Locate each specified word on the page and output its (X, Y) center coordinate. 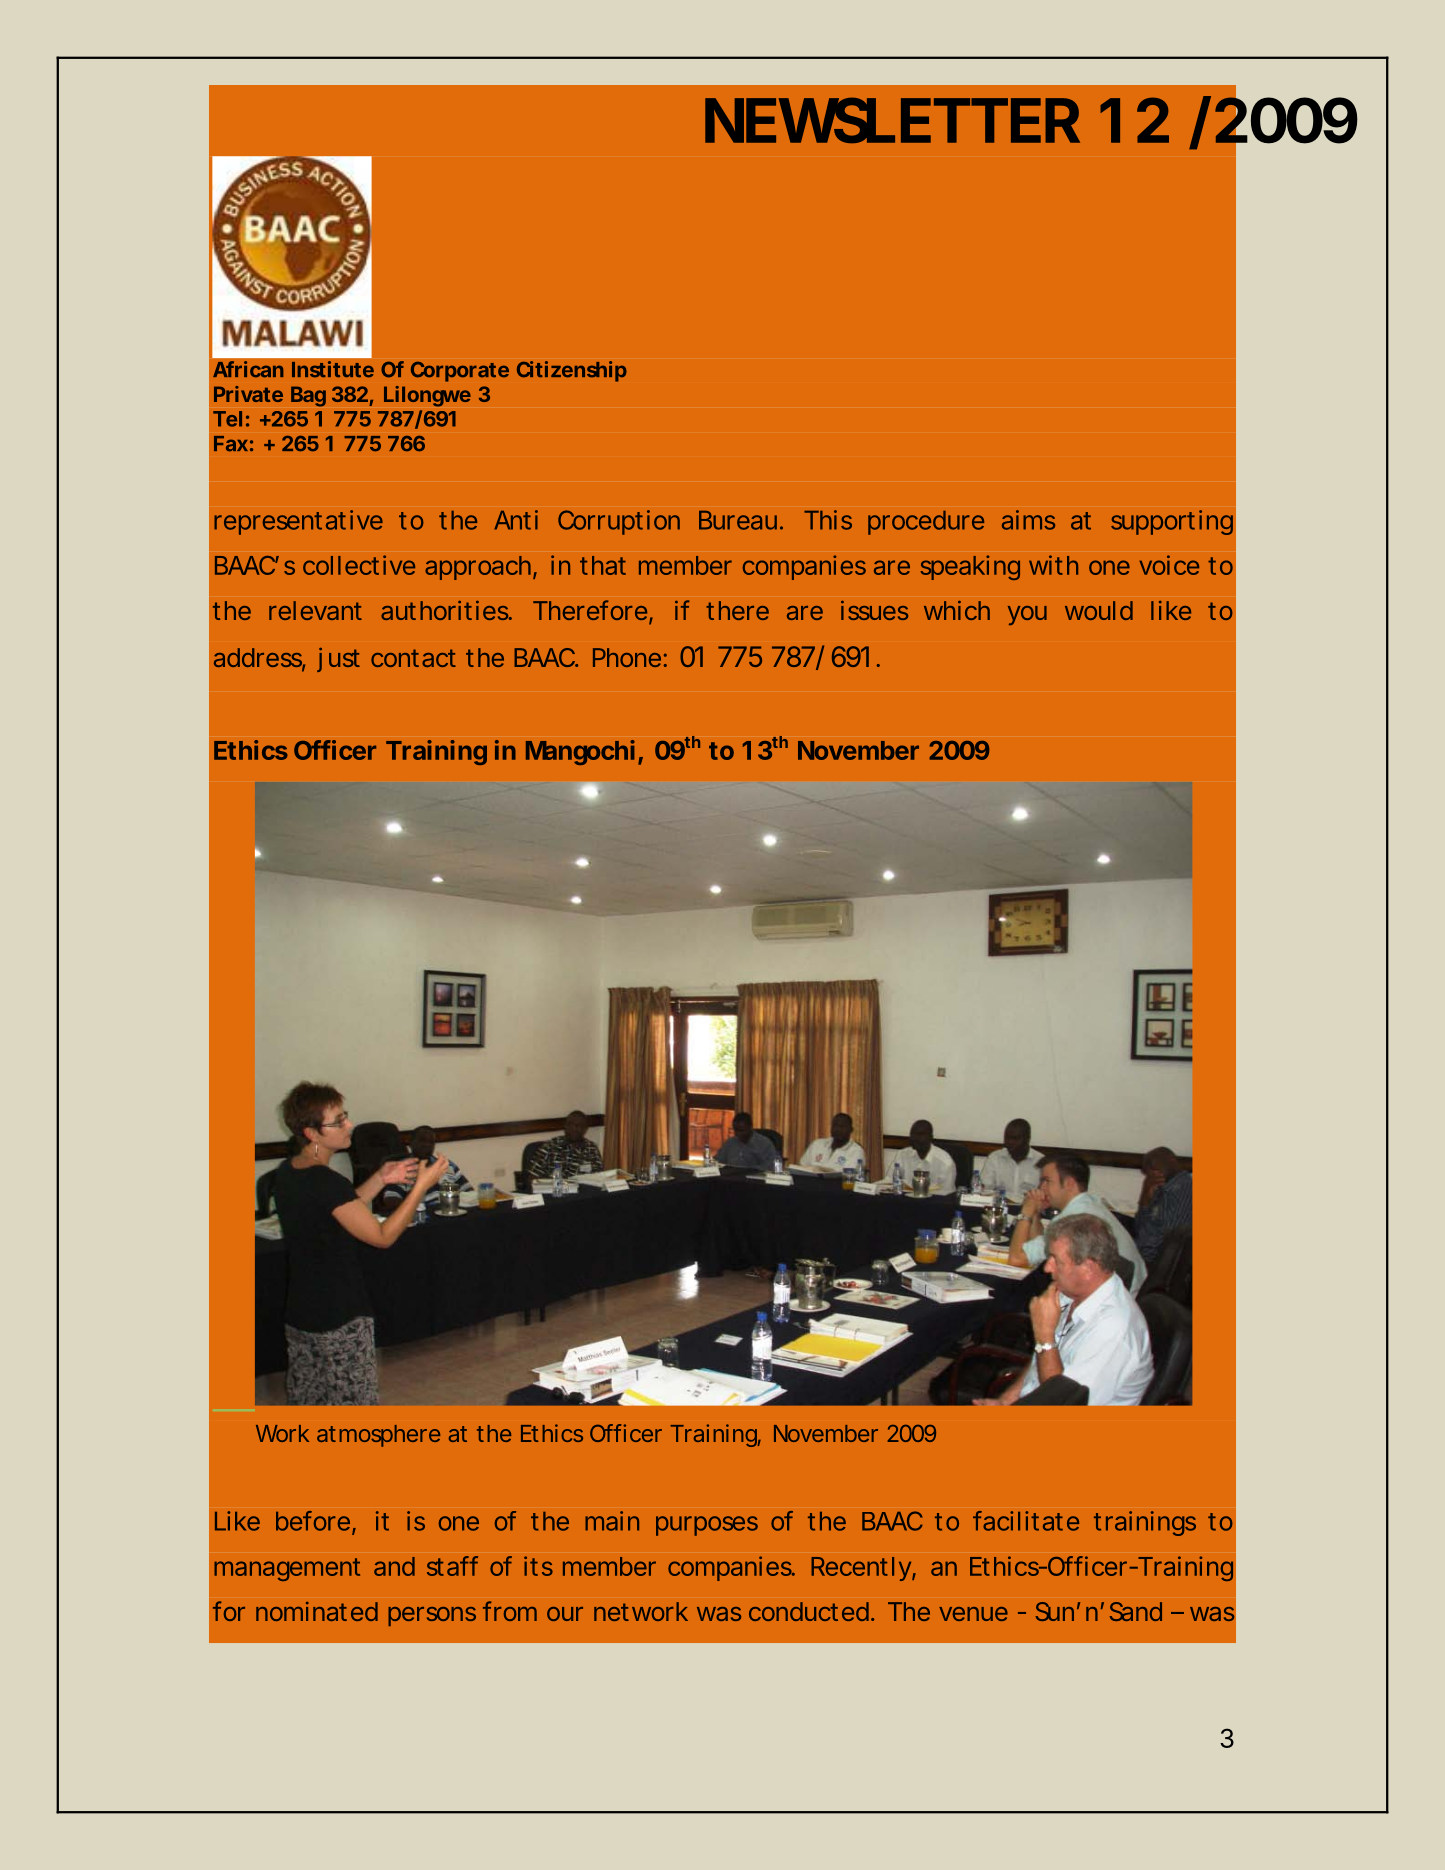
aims (1028, 520)
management (287, 1569)
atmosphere (378, 1436)
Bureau (738, 520)
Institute (333, 369)
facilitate (1026, 1521)
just (338, 660)
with (1053, 565)
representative (298, 522)
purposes (707, 1526)
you (1027, 615)
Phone (627, 657)
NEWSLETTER (892, 120)
